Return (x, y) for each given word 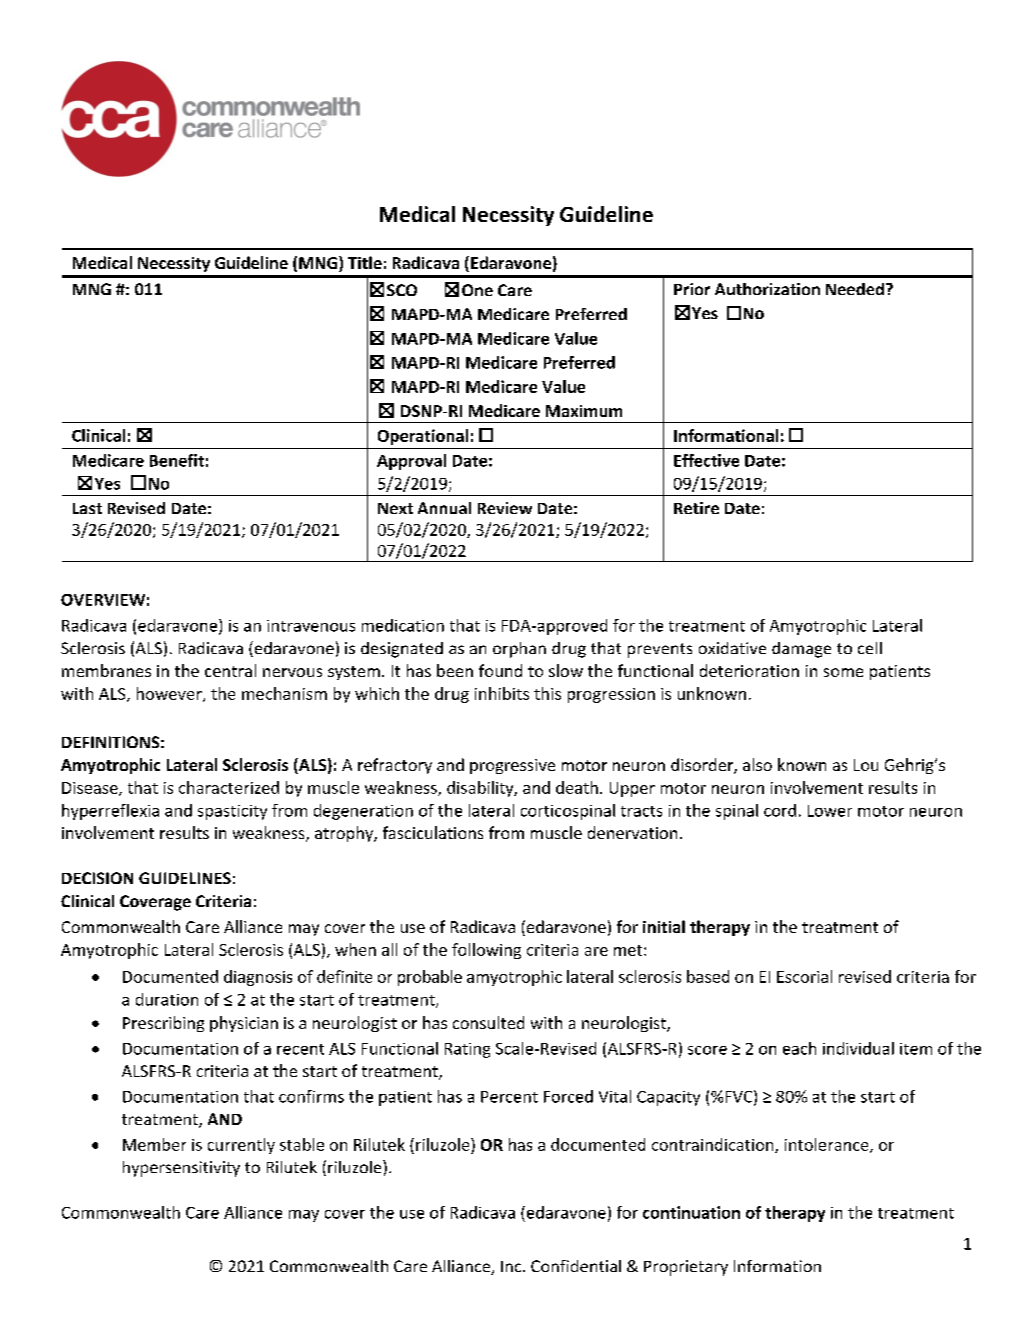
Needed (855, 289)
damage (801, 650)
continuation (691, 1212)
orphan (519, 650)
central (230, 670)
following (486, 951)
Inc (512, 1266)
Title (365, 262)
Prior (692, 289)
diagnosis (258, 978)
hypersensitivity (181, 1169)
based (708, 976)
